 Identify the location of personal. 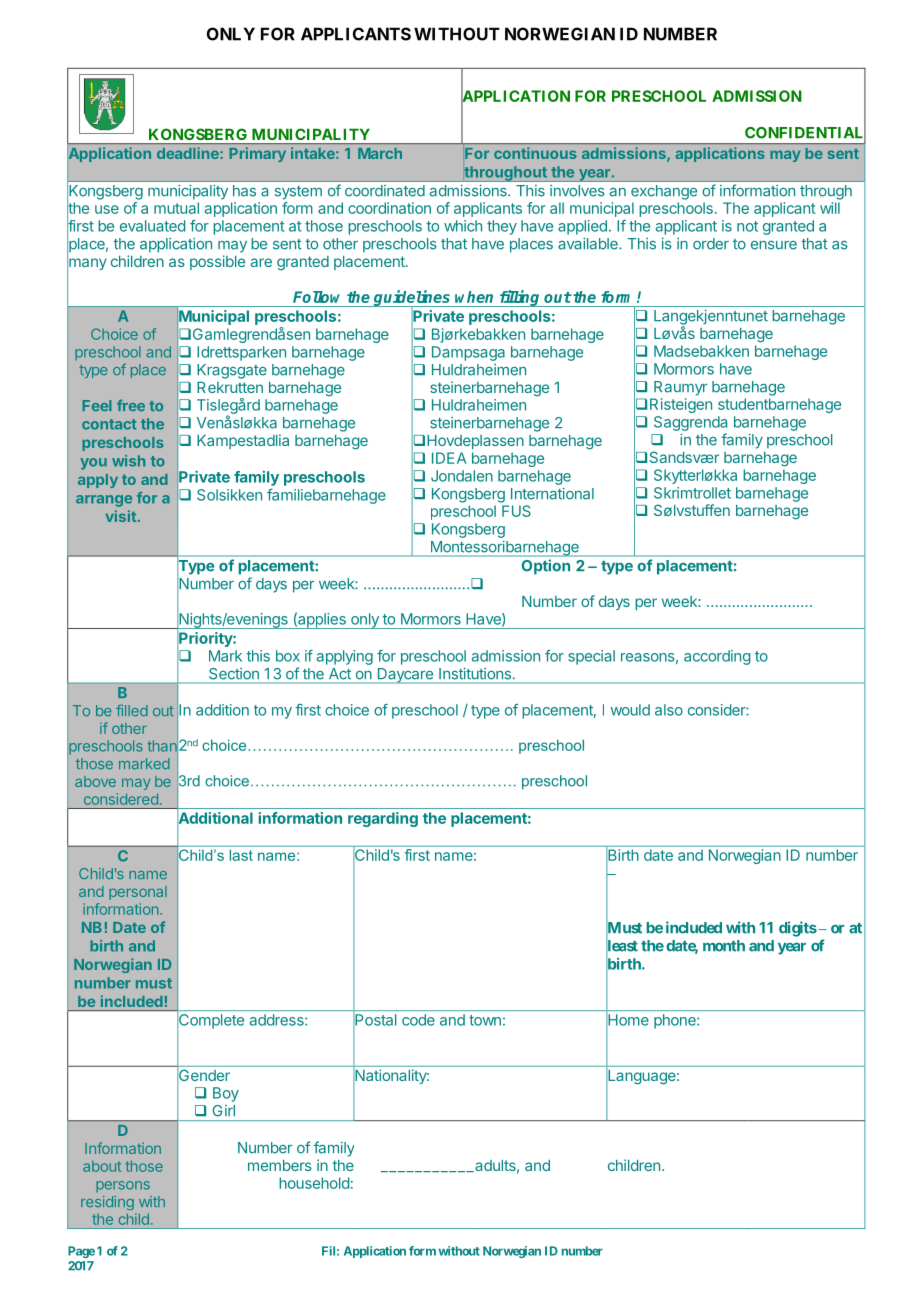
(138, 893).
